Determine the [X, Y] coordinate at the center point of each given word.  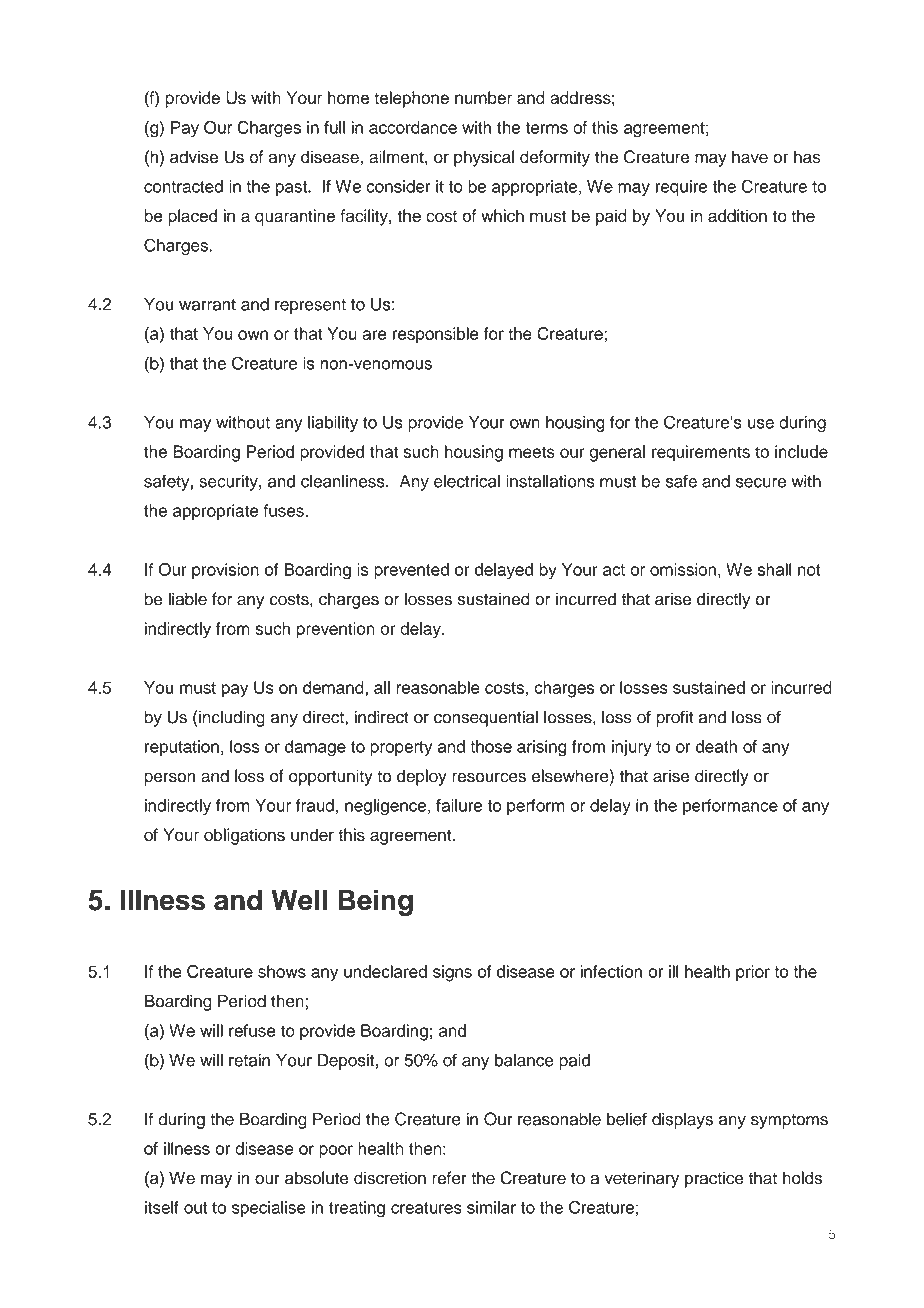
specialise [269, 1209]
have [750, 157]
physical [484, 158]
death [716, 746]
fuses [284, 510]
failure [459, 805]
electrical [467, 481]
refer [449, 1178]
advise [194, 157]
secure [761, 483]
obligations [244, 836]
